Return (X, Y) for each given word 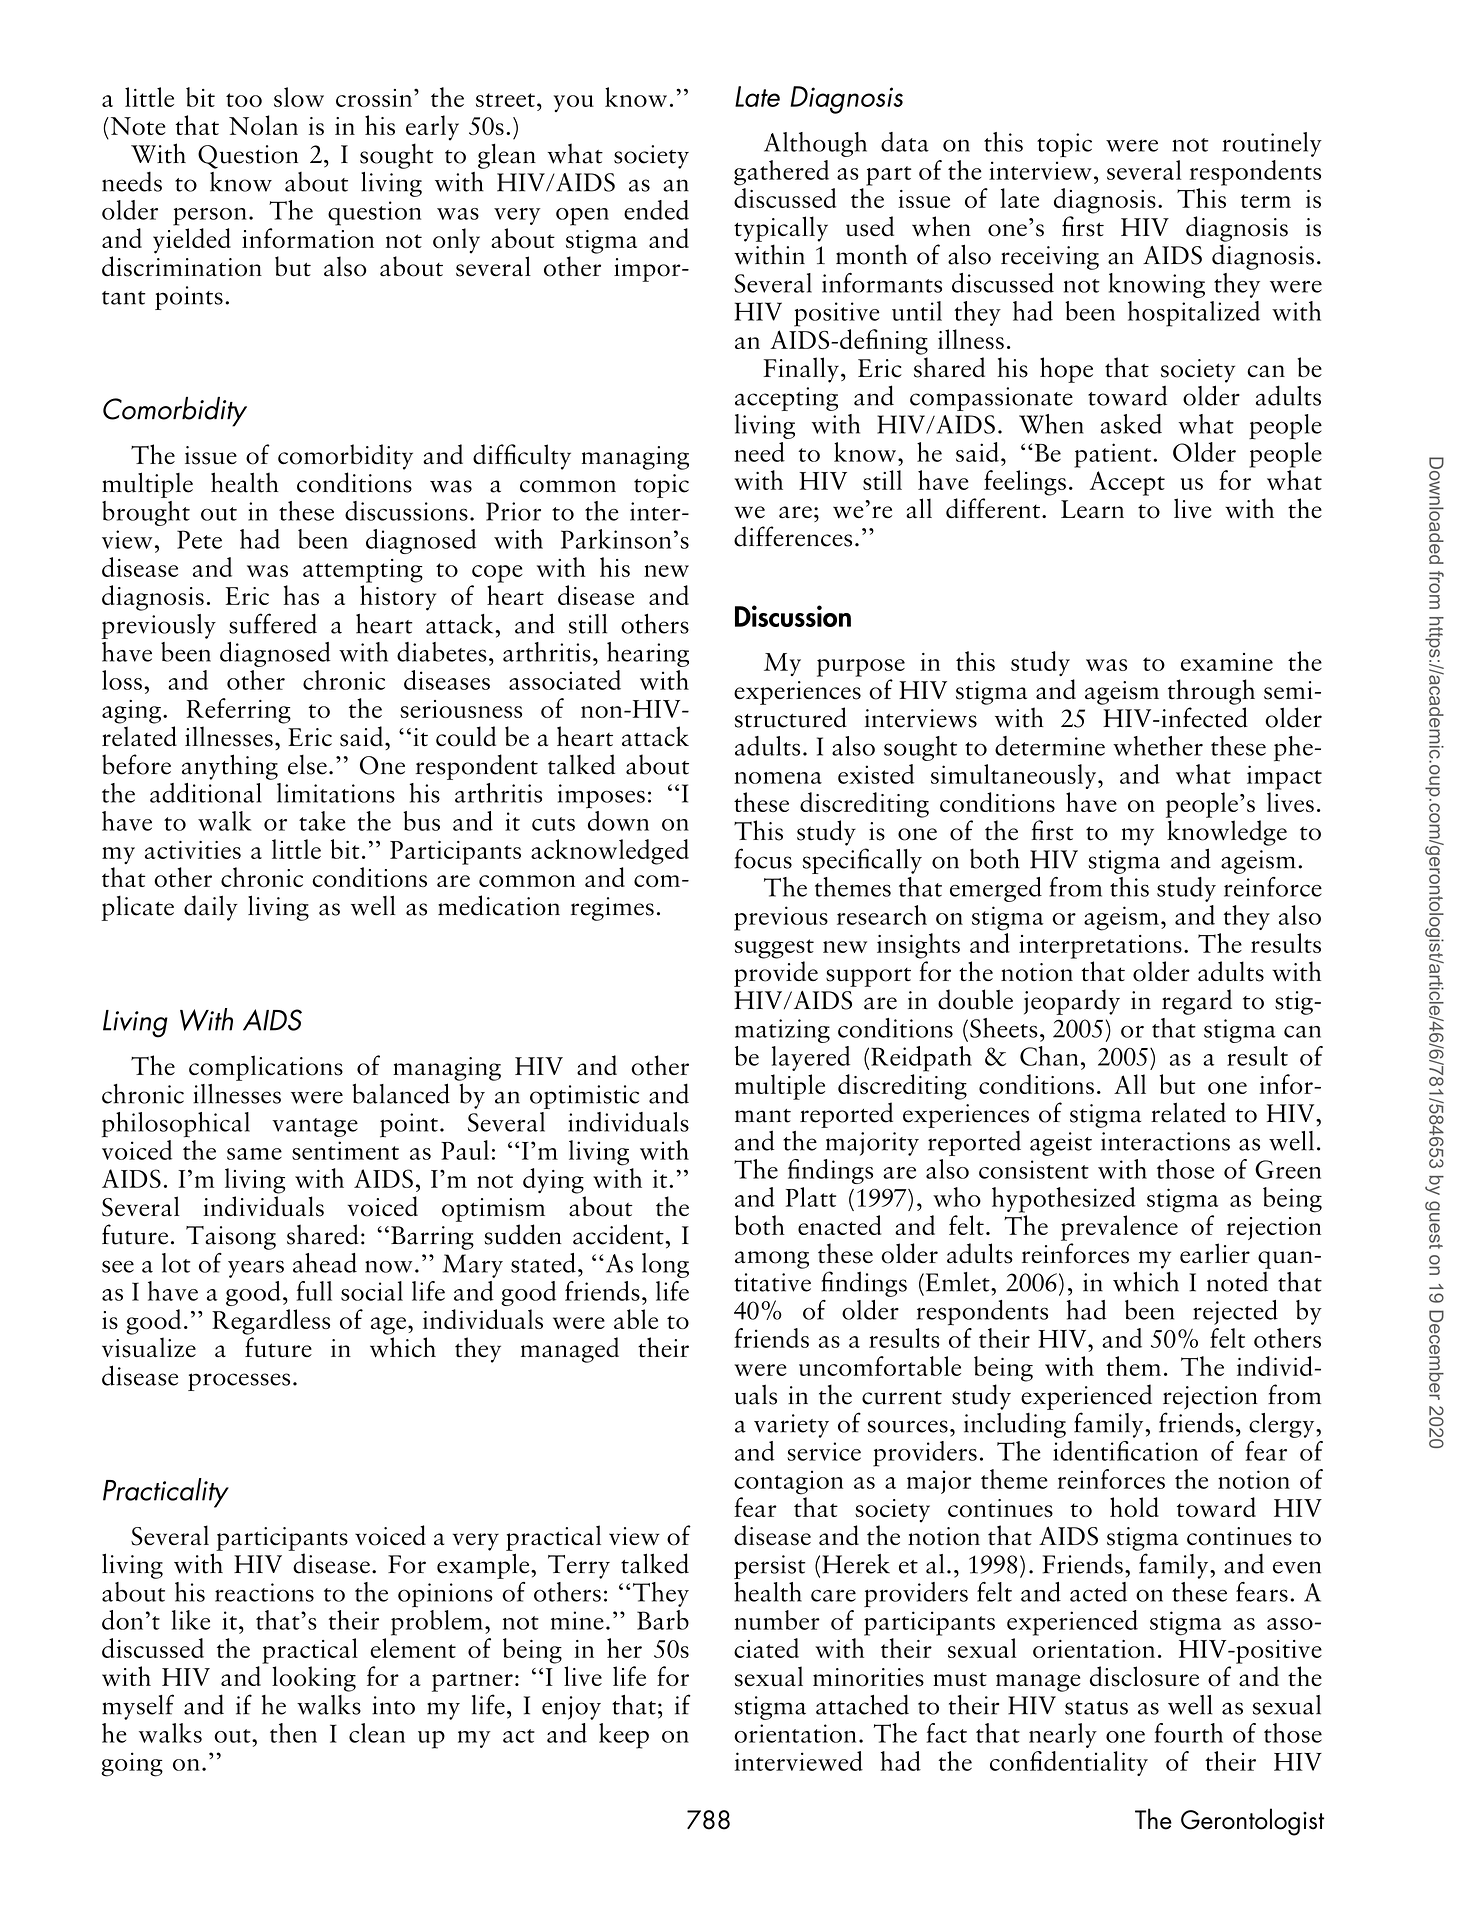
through (1211, 692)
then (293, 1733)
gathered (781, 173)
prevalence (1119, 1228)
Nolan (263, 125)
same (254, 1154)
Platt (811, 1197)
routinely (1272, 144)
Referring (239, 711)
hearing (648, 654)
